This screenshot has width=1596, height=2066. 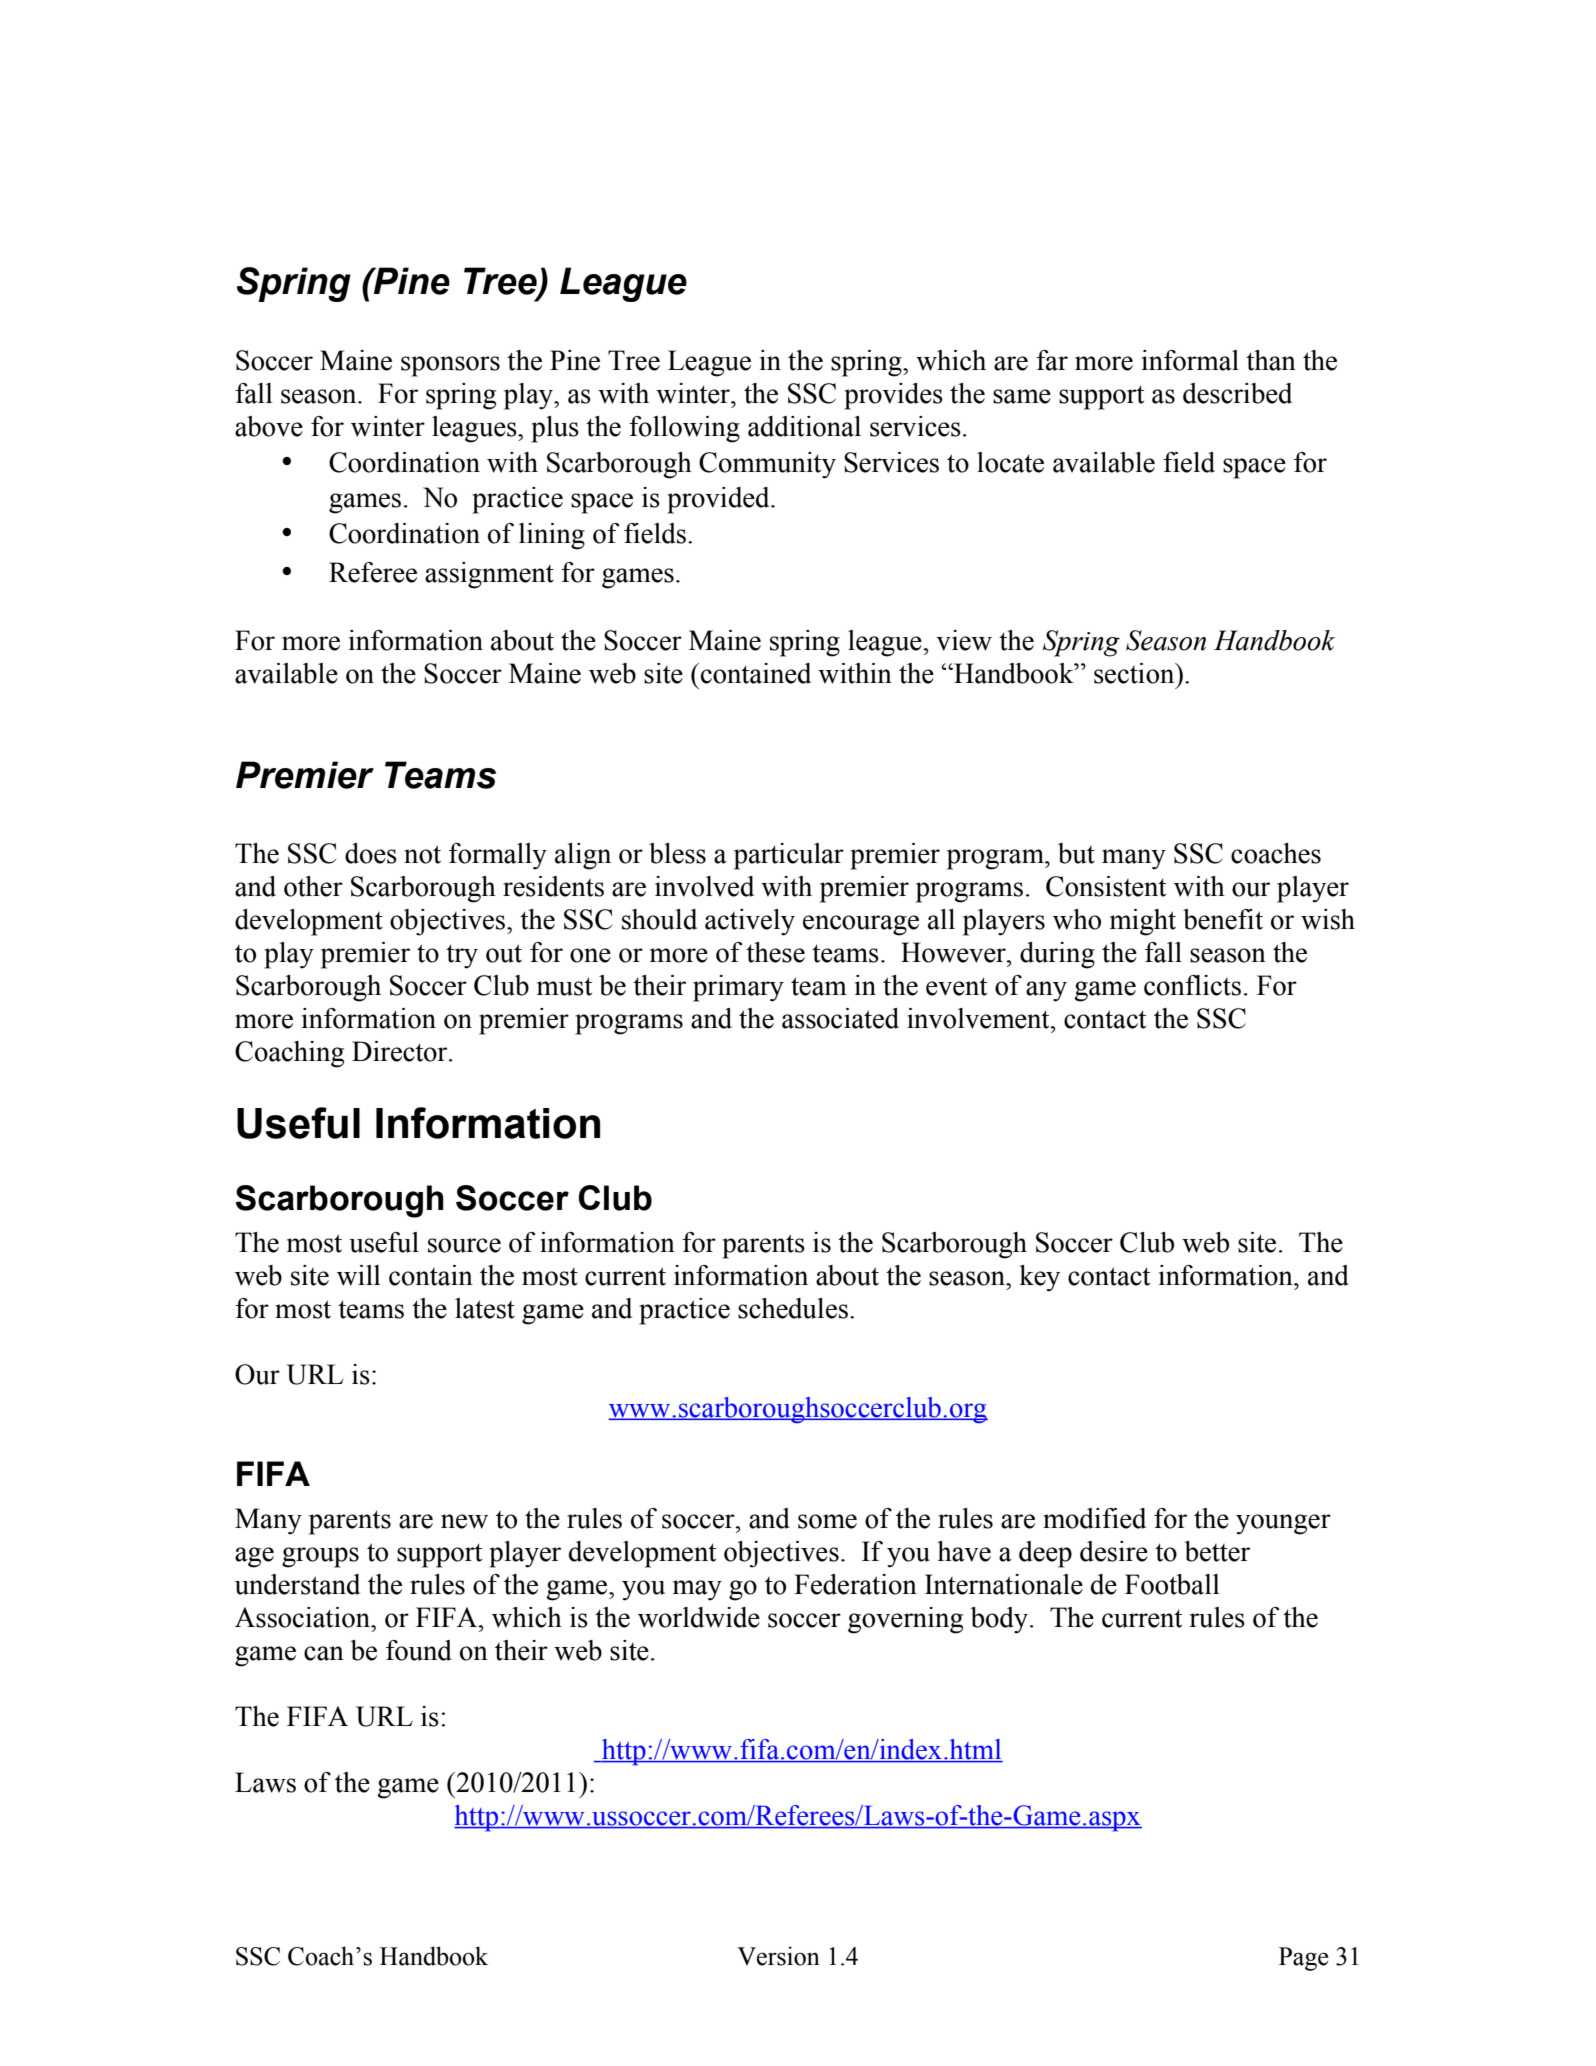 I want to click on described, so click(x=1237, y=393).
